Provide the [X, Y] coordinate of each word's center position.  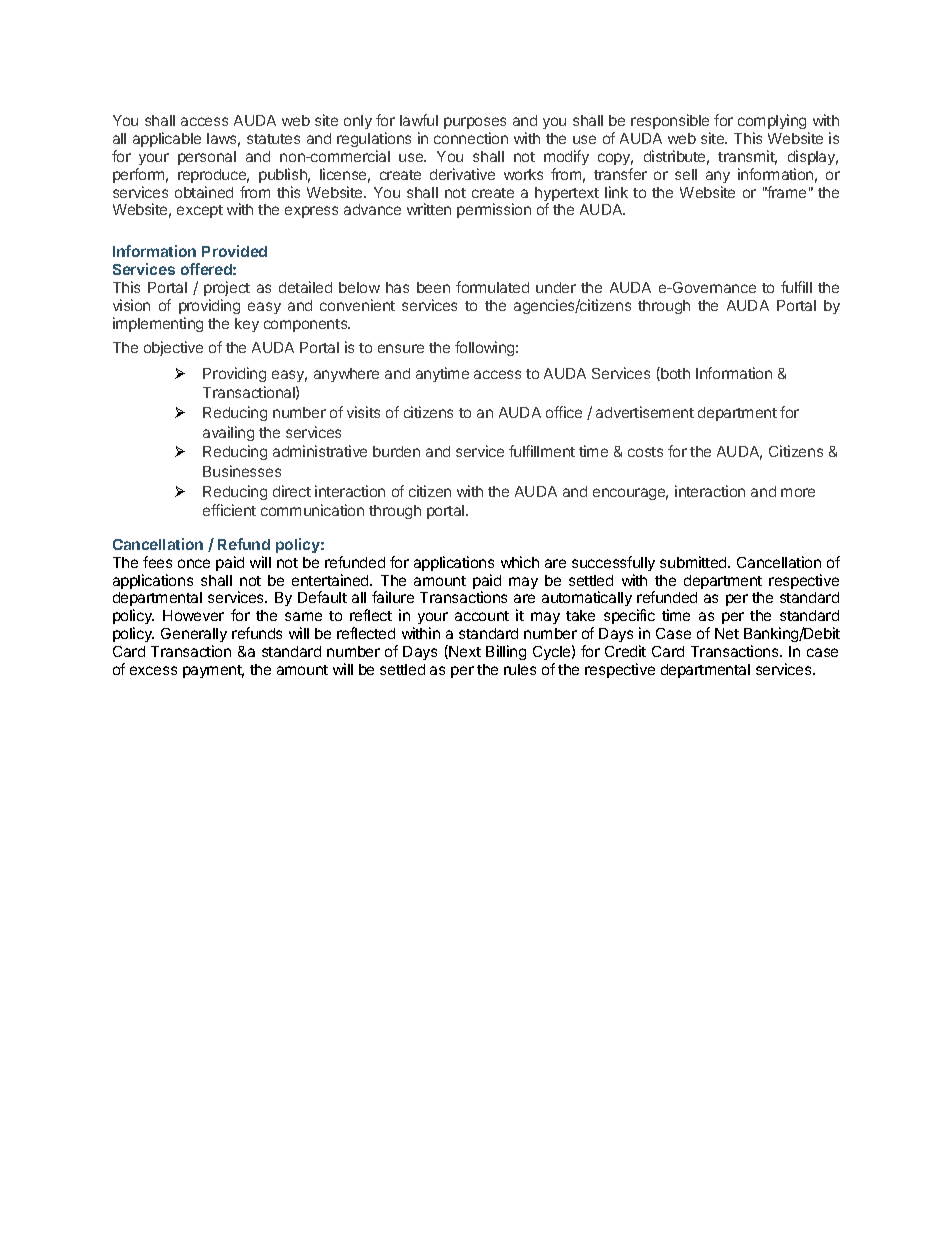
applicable [167, 139]
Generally [194, 637]
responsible [670, 121]
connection [471, 138]
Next [464, 652]
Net [727, 633]
